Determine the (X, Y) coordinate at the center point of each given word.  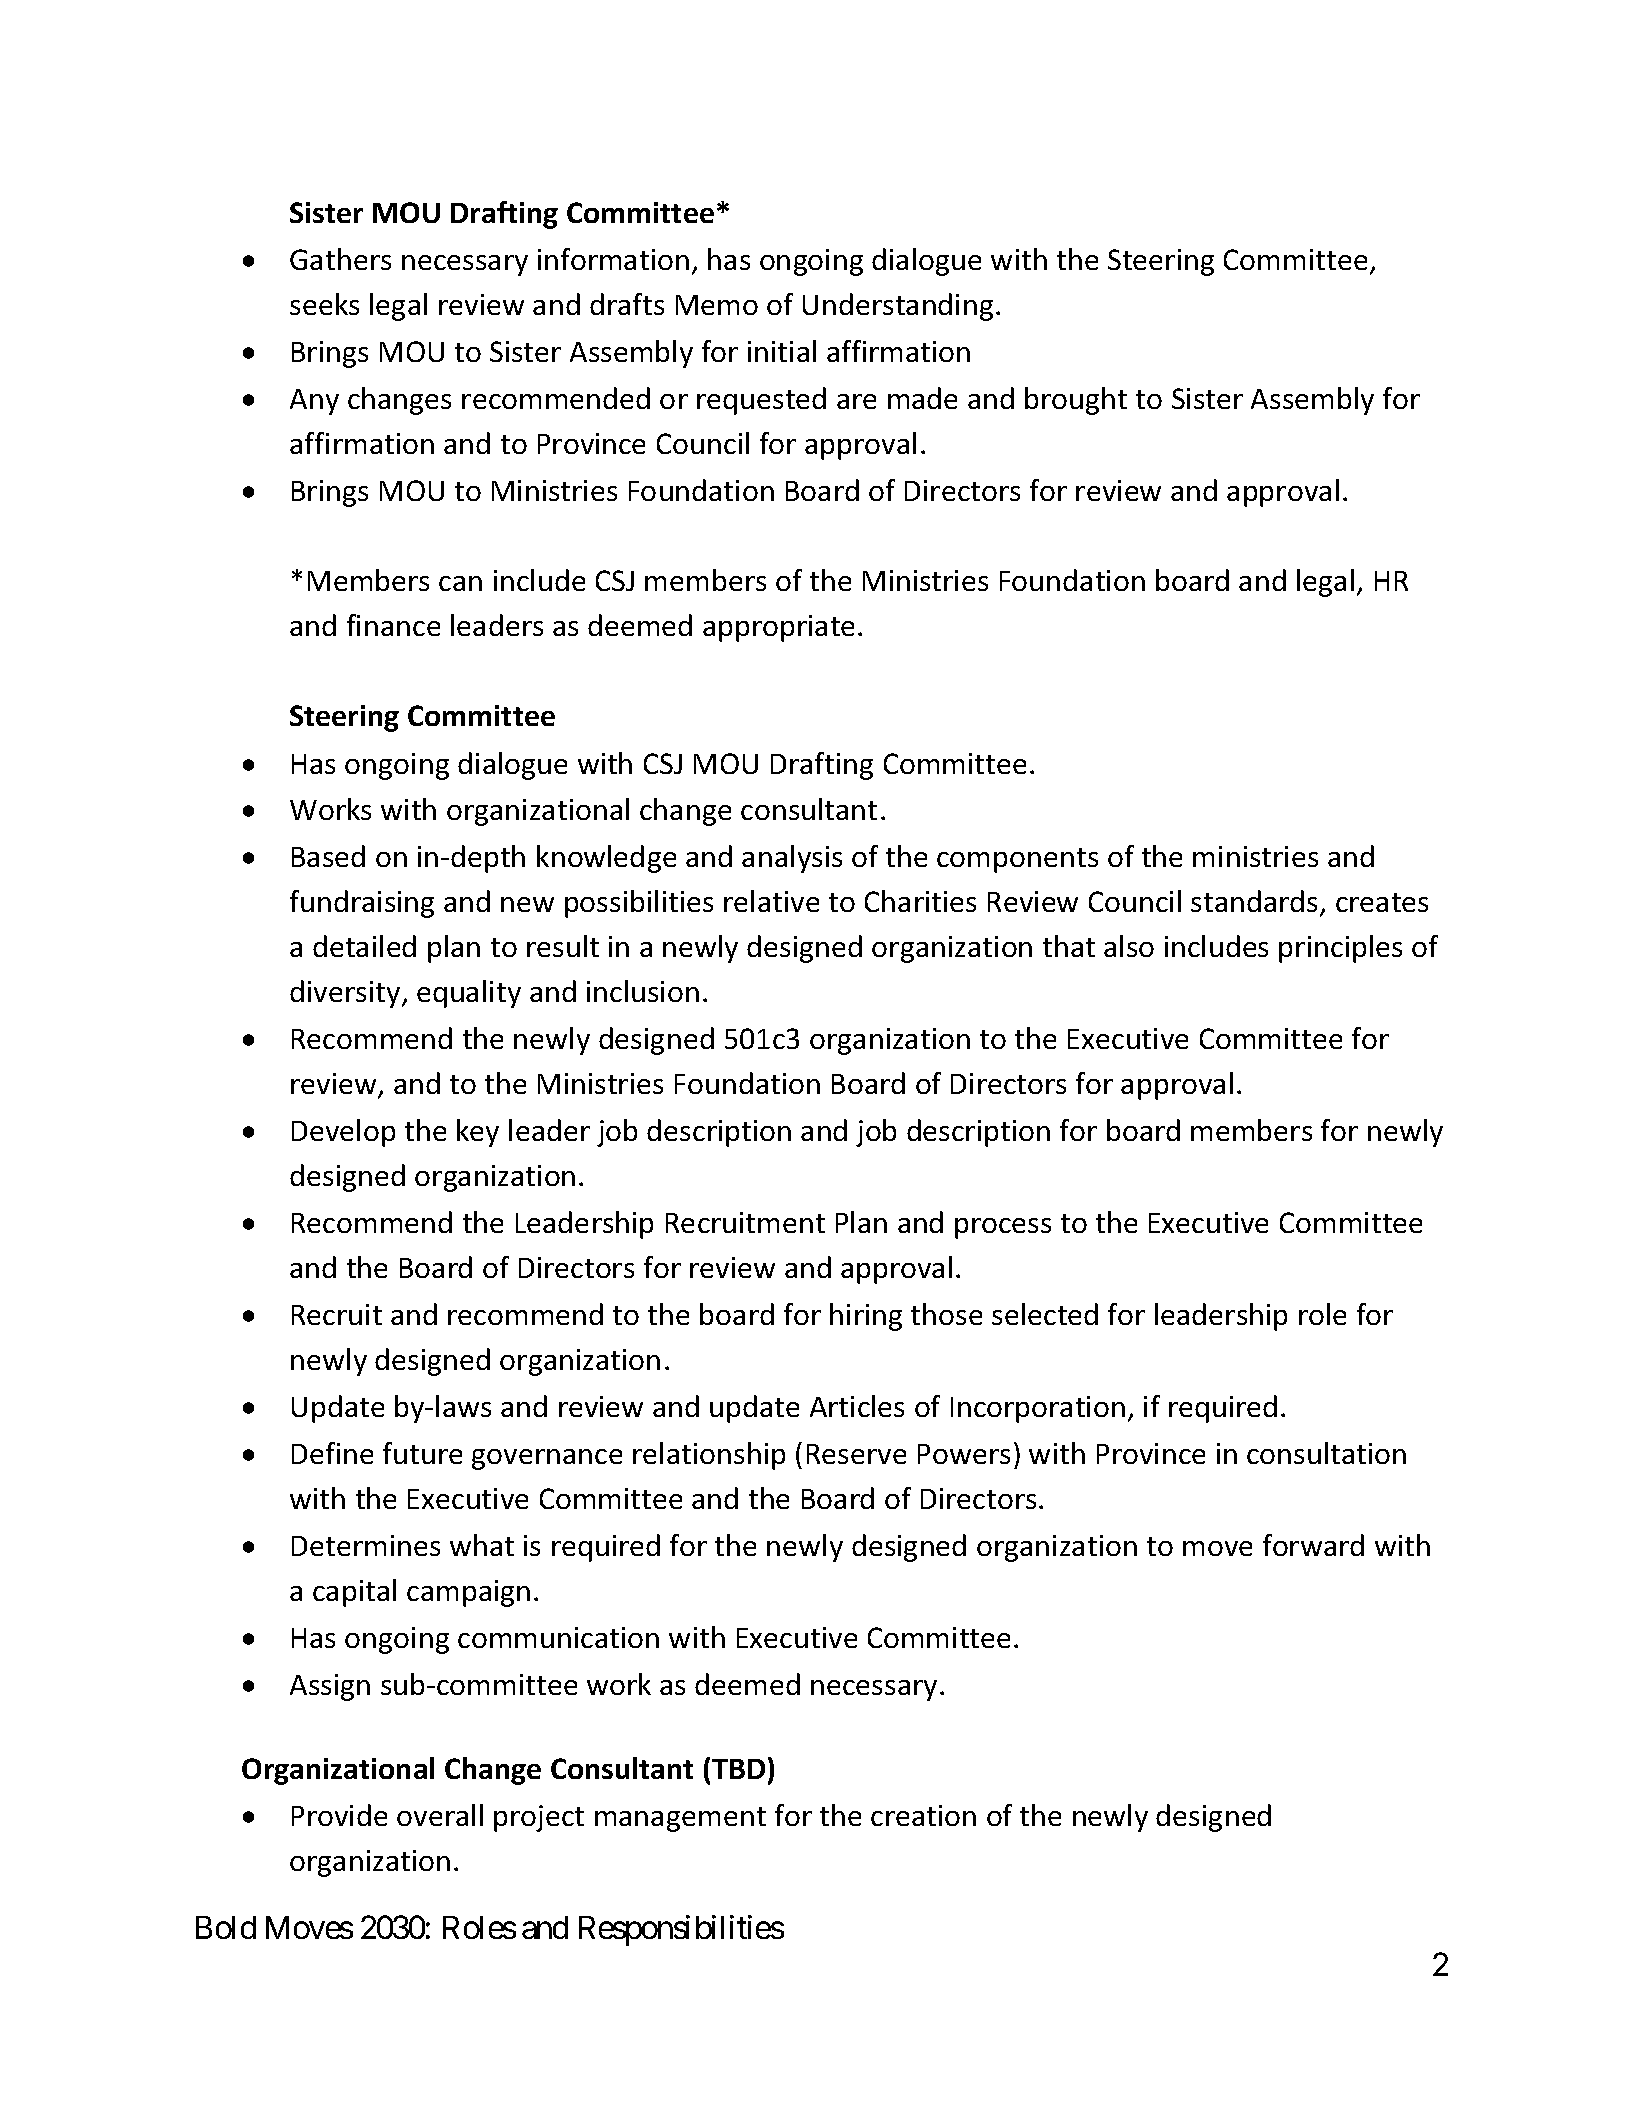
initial (782, 351)
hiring (866, 1317)
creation (923, 1815)
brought (1076, 401)
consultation (1326, 1453)
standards (1256, 902)
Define (332, 1453)
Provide (339, 1815)
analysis (792, 859)
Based (328, 856)
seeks (324, 304)
